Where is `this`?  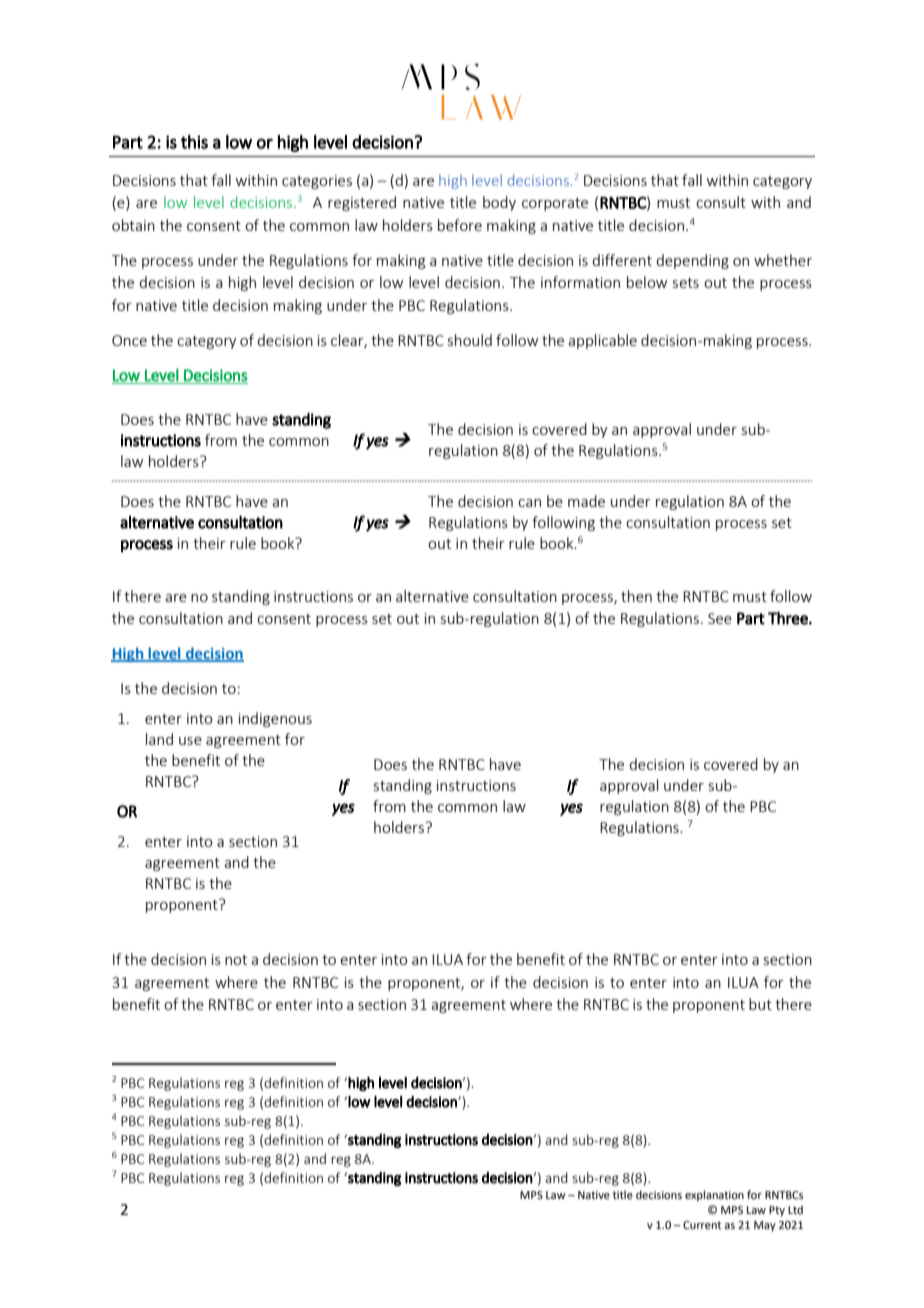
this is located at coordinates (194, 142).
